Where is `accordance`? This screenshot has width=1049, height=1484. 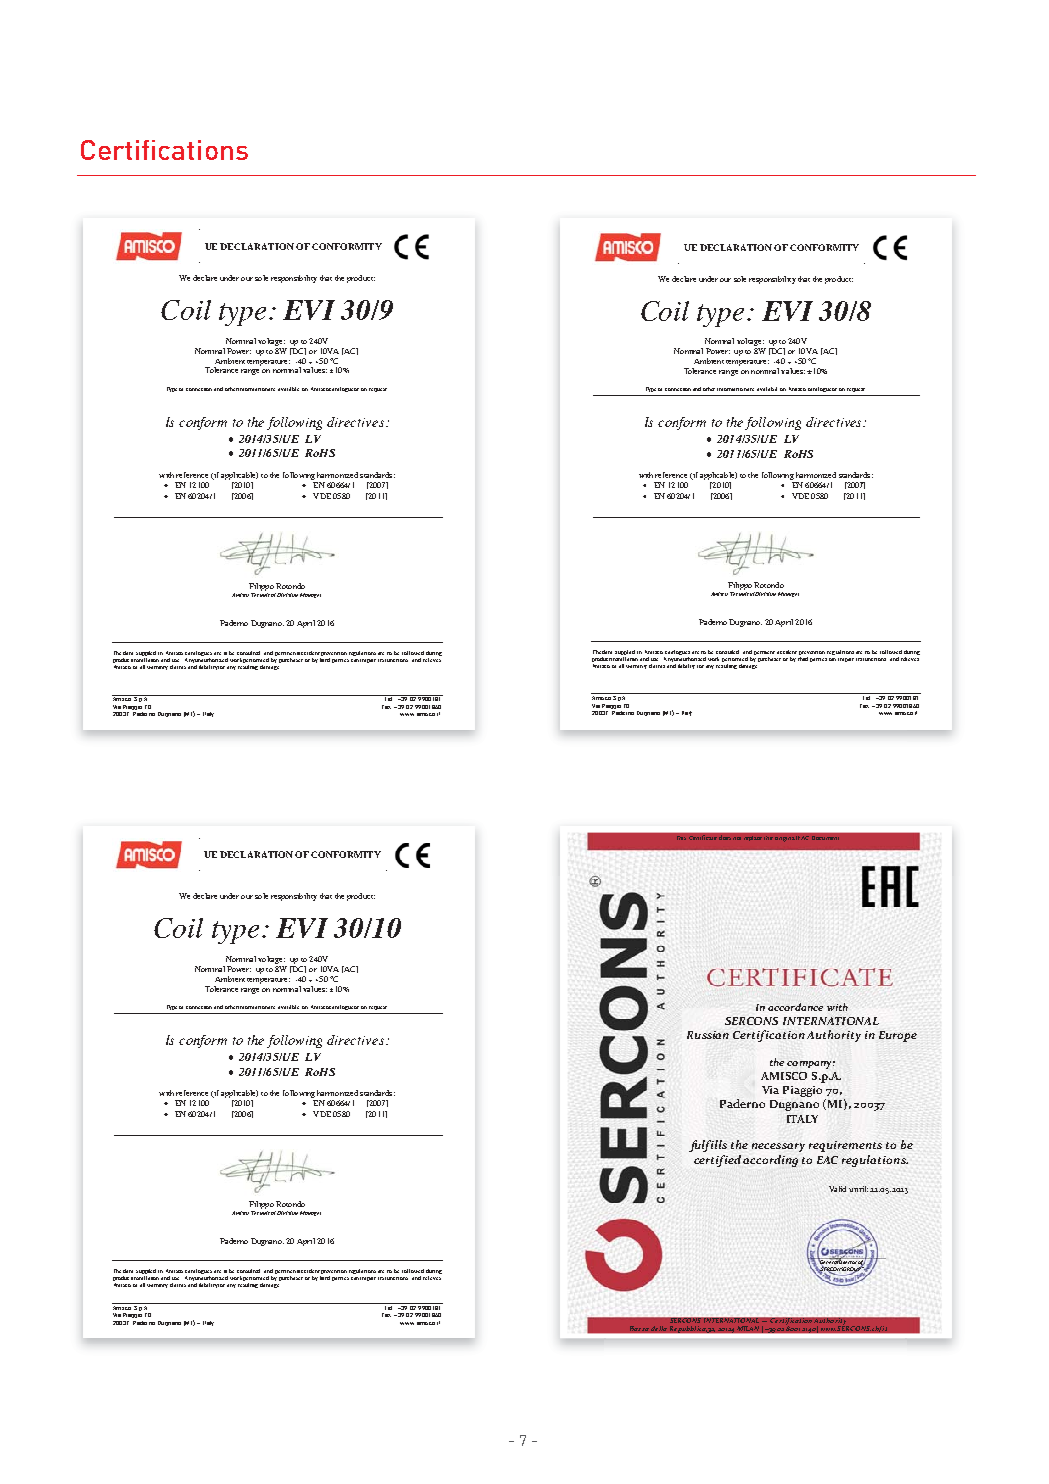 accordance is located at coordinates (795, 1007).
